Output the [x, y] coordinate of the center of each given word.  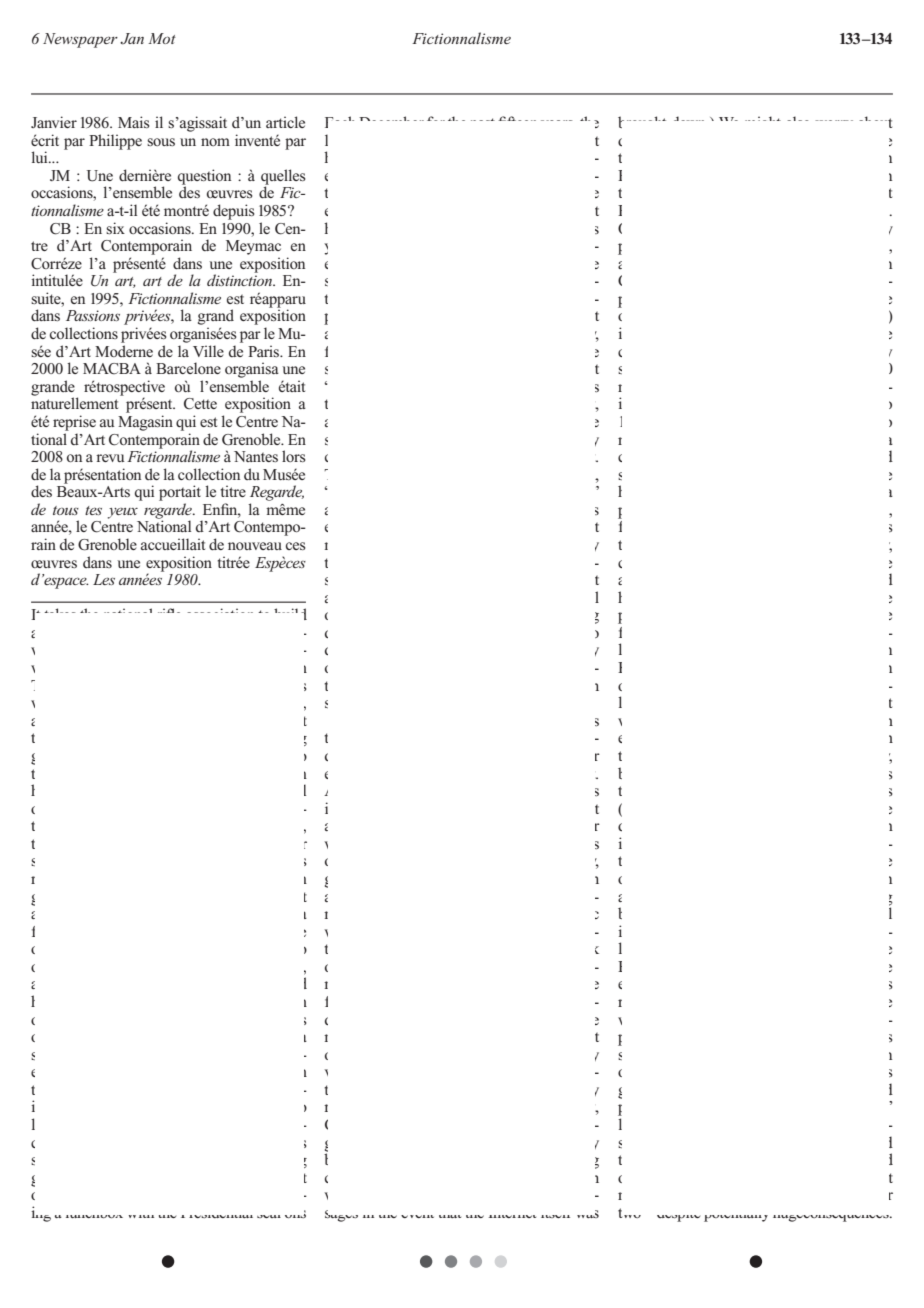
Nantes [256, 456]
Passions [93, 315]
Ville [208, 351]
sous [161, 142]
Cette [200, 404]
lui [40, 157]
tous [66, 510]
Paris [265, 351]
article [285, 122]
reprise [74, 423]
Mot [162, 38]
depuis [234, 212]
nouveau [255, 546]
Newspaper [80, 40]
